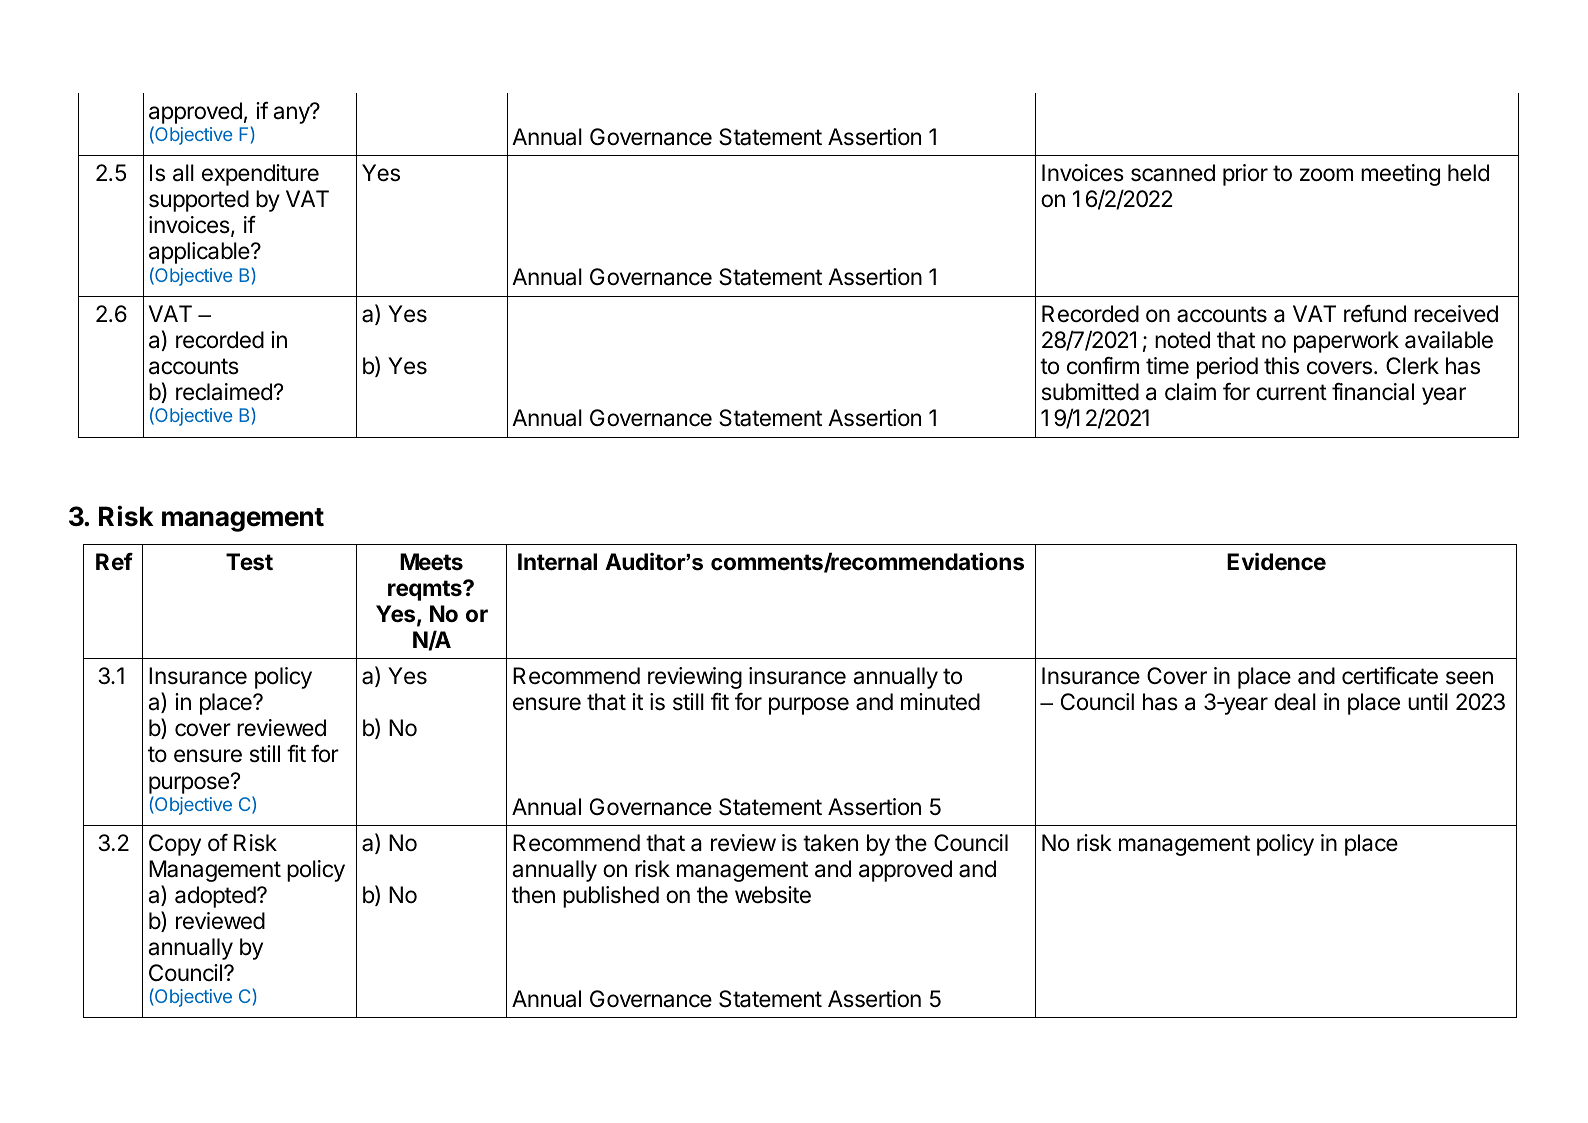 The height and width of the page is (1123, 1588). Describe the element at coordinates (773, 895) in the page. I see `website` at that location.
